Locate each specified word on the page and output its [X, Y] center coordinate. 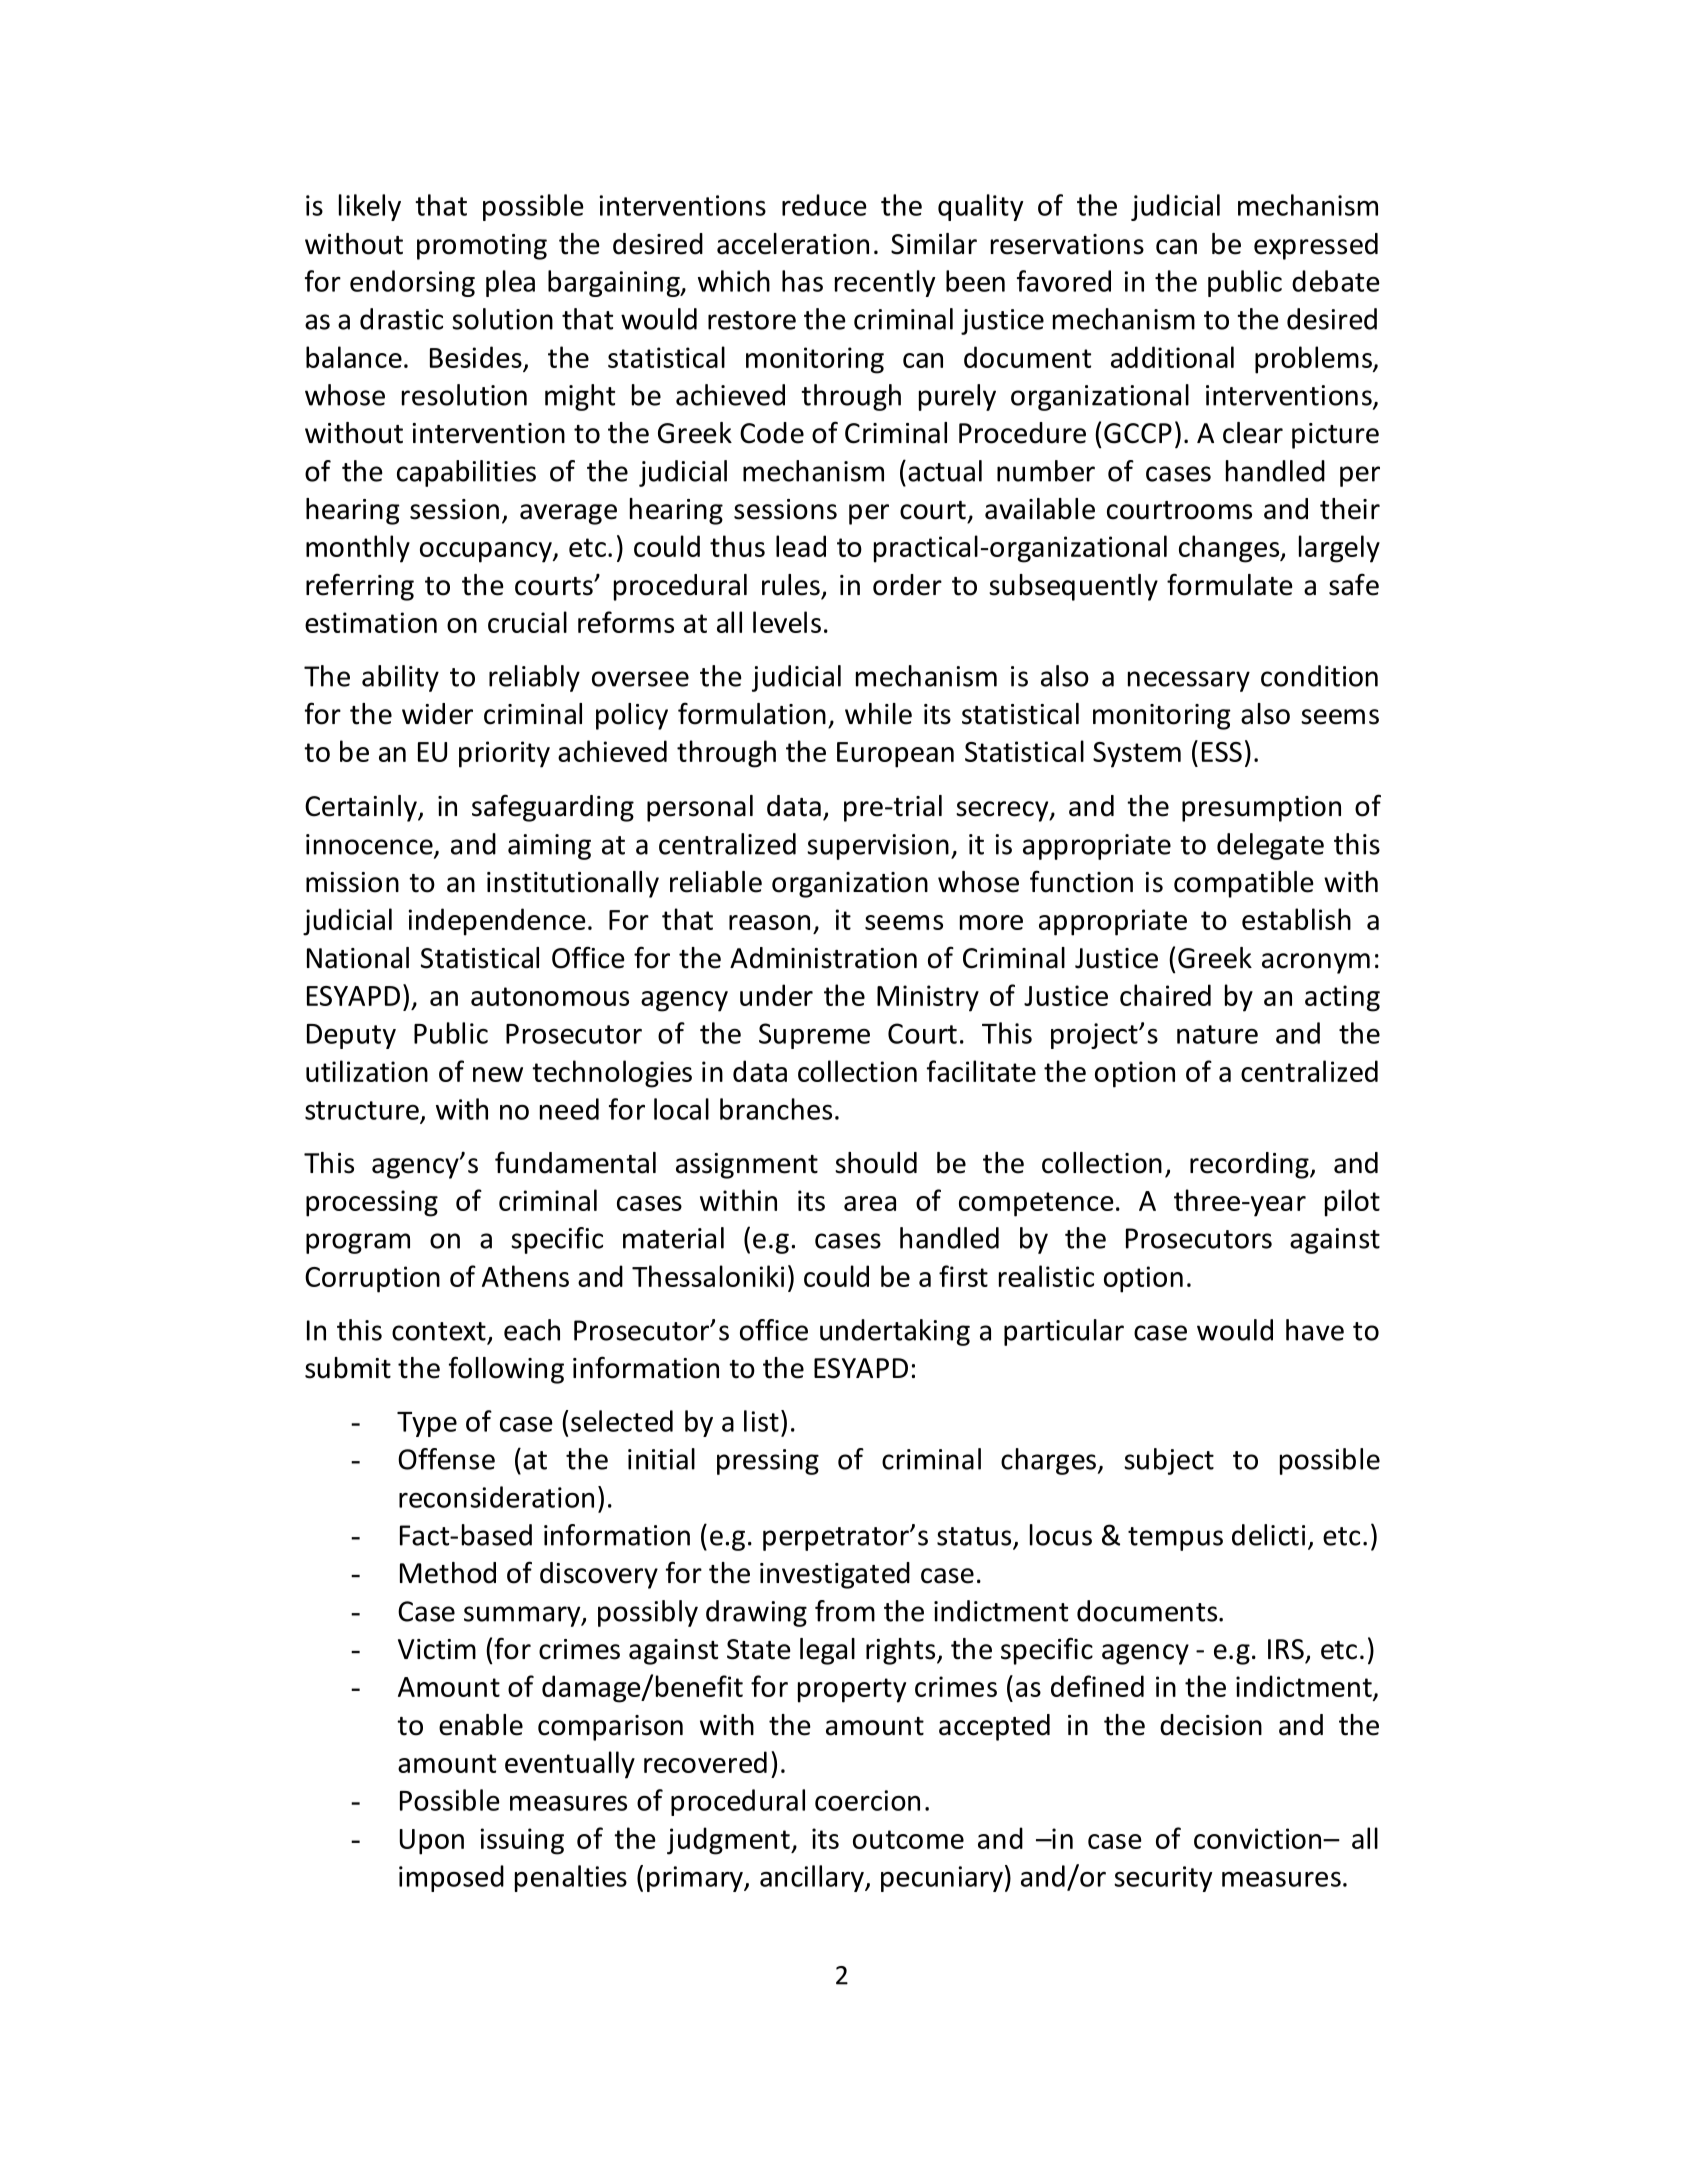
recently [885, 283]
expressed [1316, 246]
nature [1217, 1034]
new [498, 1074]
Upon [432, 1842]
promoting [482, 247]
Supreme [814, 1036]
